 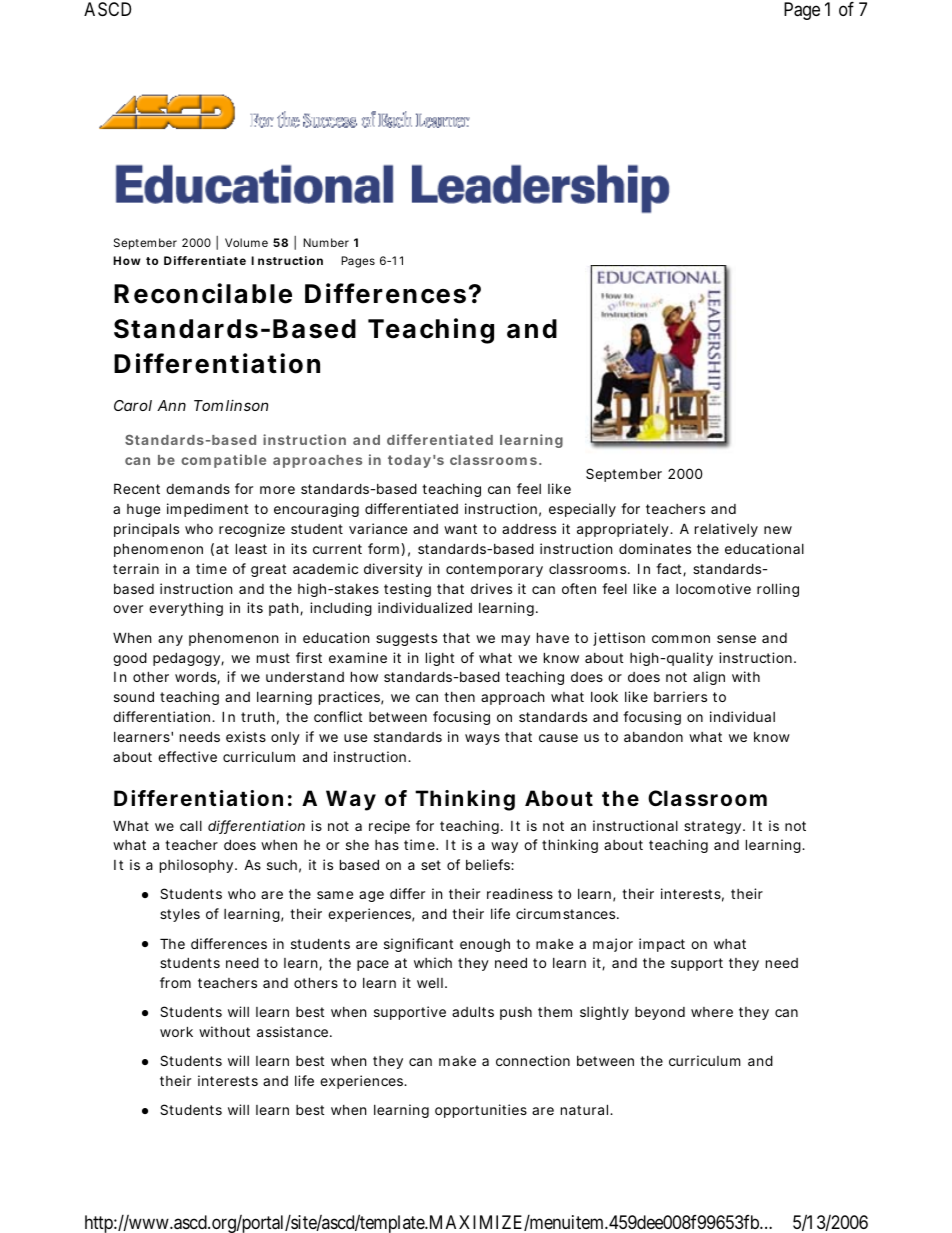 I want to click on relatively, so click(x=726, y=530).
